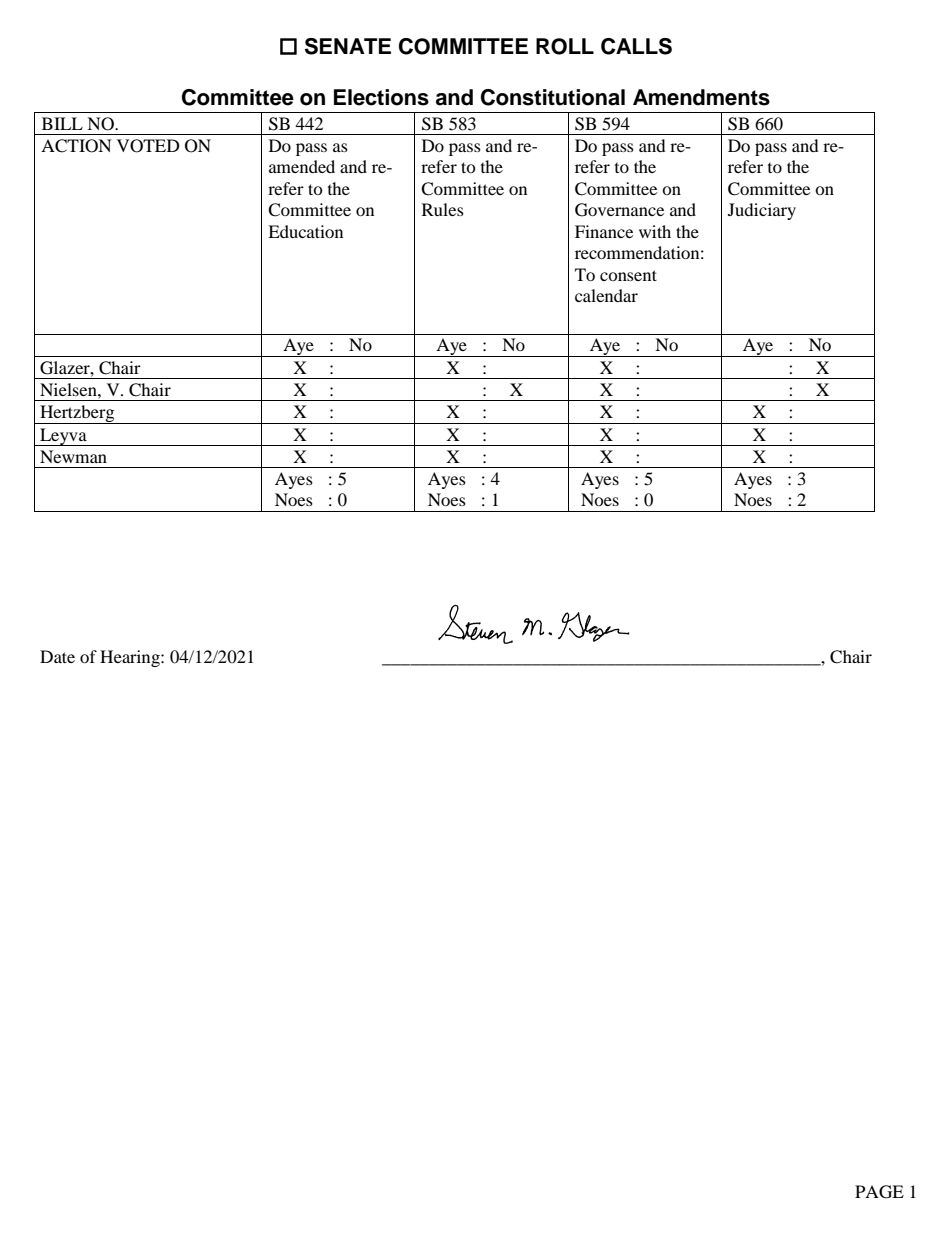 This document has width=952, height=1233. What do you see at coordinates (302, 166) in the document?
I see `amended` at bounding box center [302, 166].
